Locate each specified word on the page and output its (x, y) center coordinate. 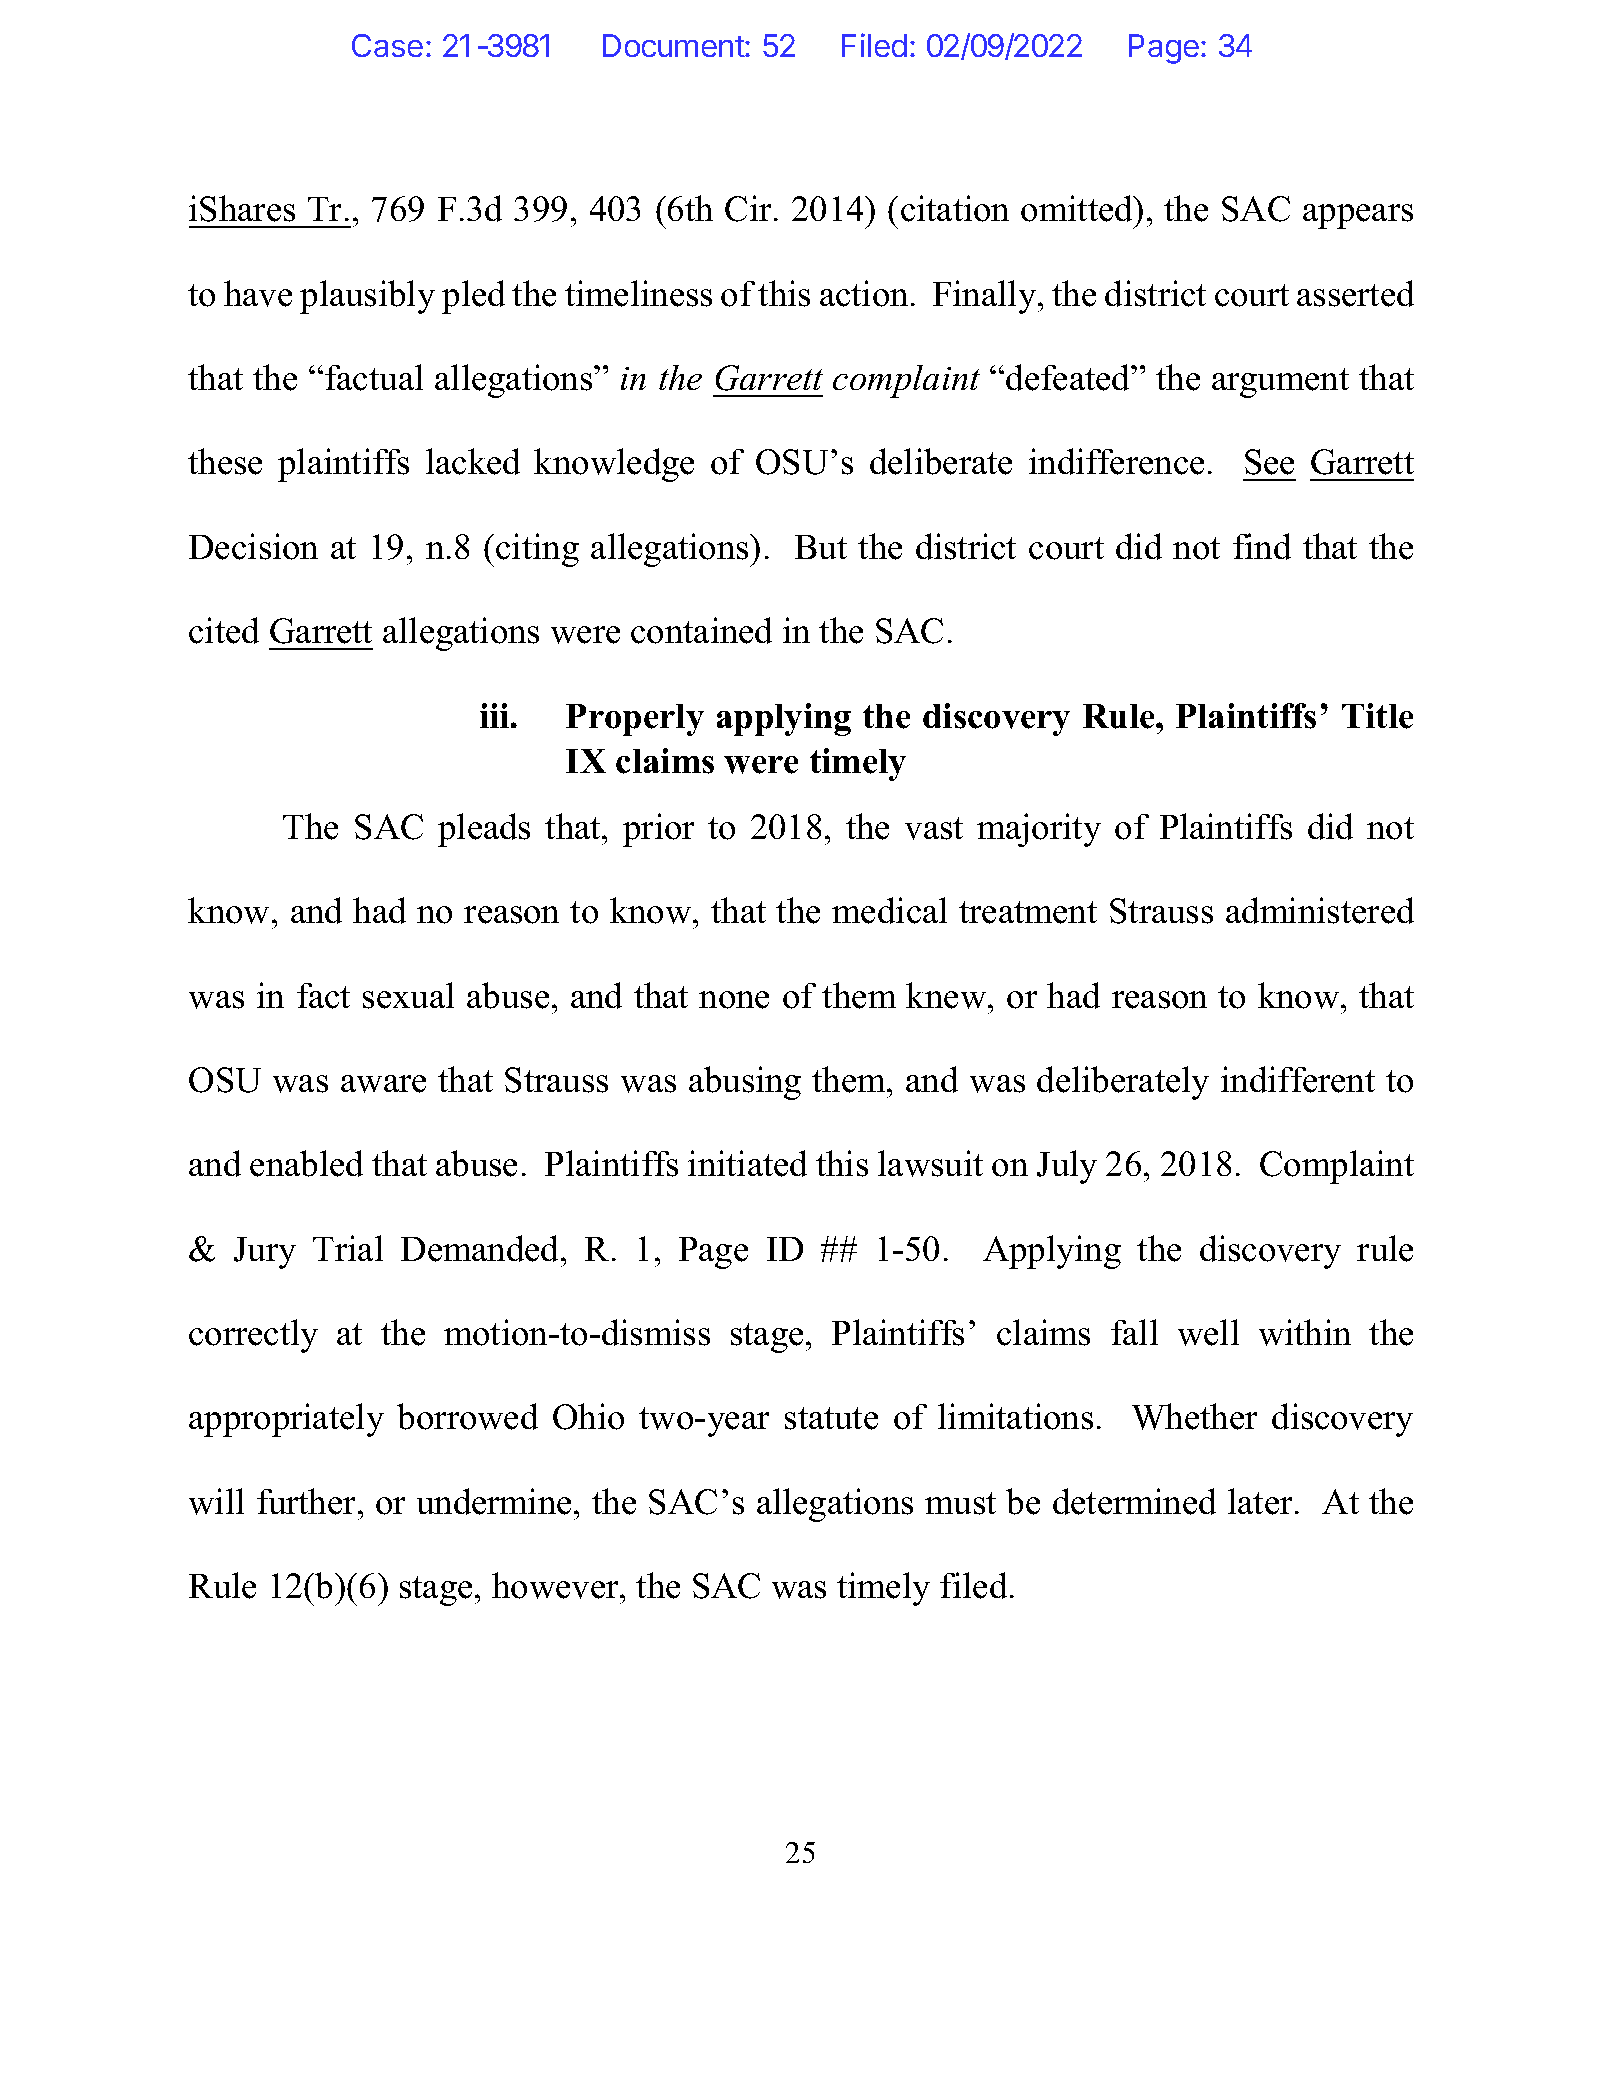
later (1262, 1501)
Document (674, 45)
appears (1358, 216)
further (308, 1501)
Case (387, 45)
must (960, 1503)
